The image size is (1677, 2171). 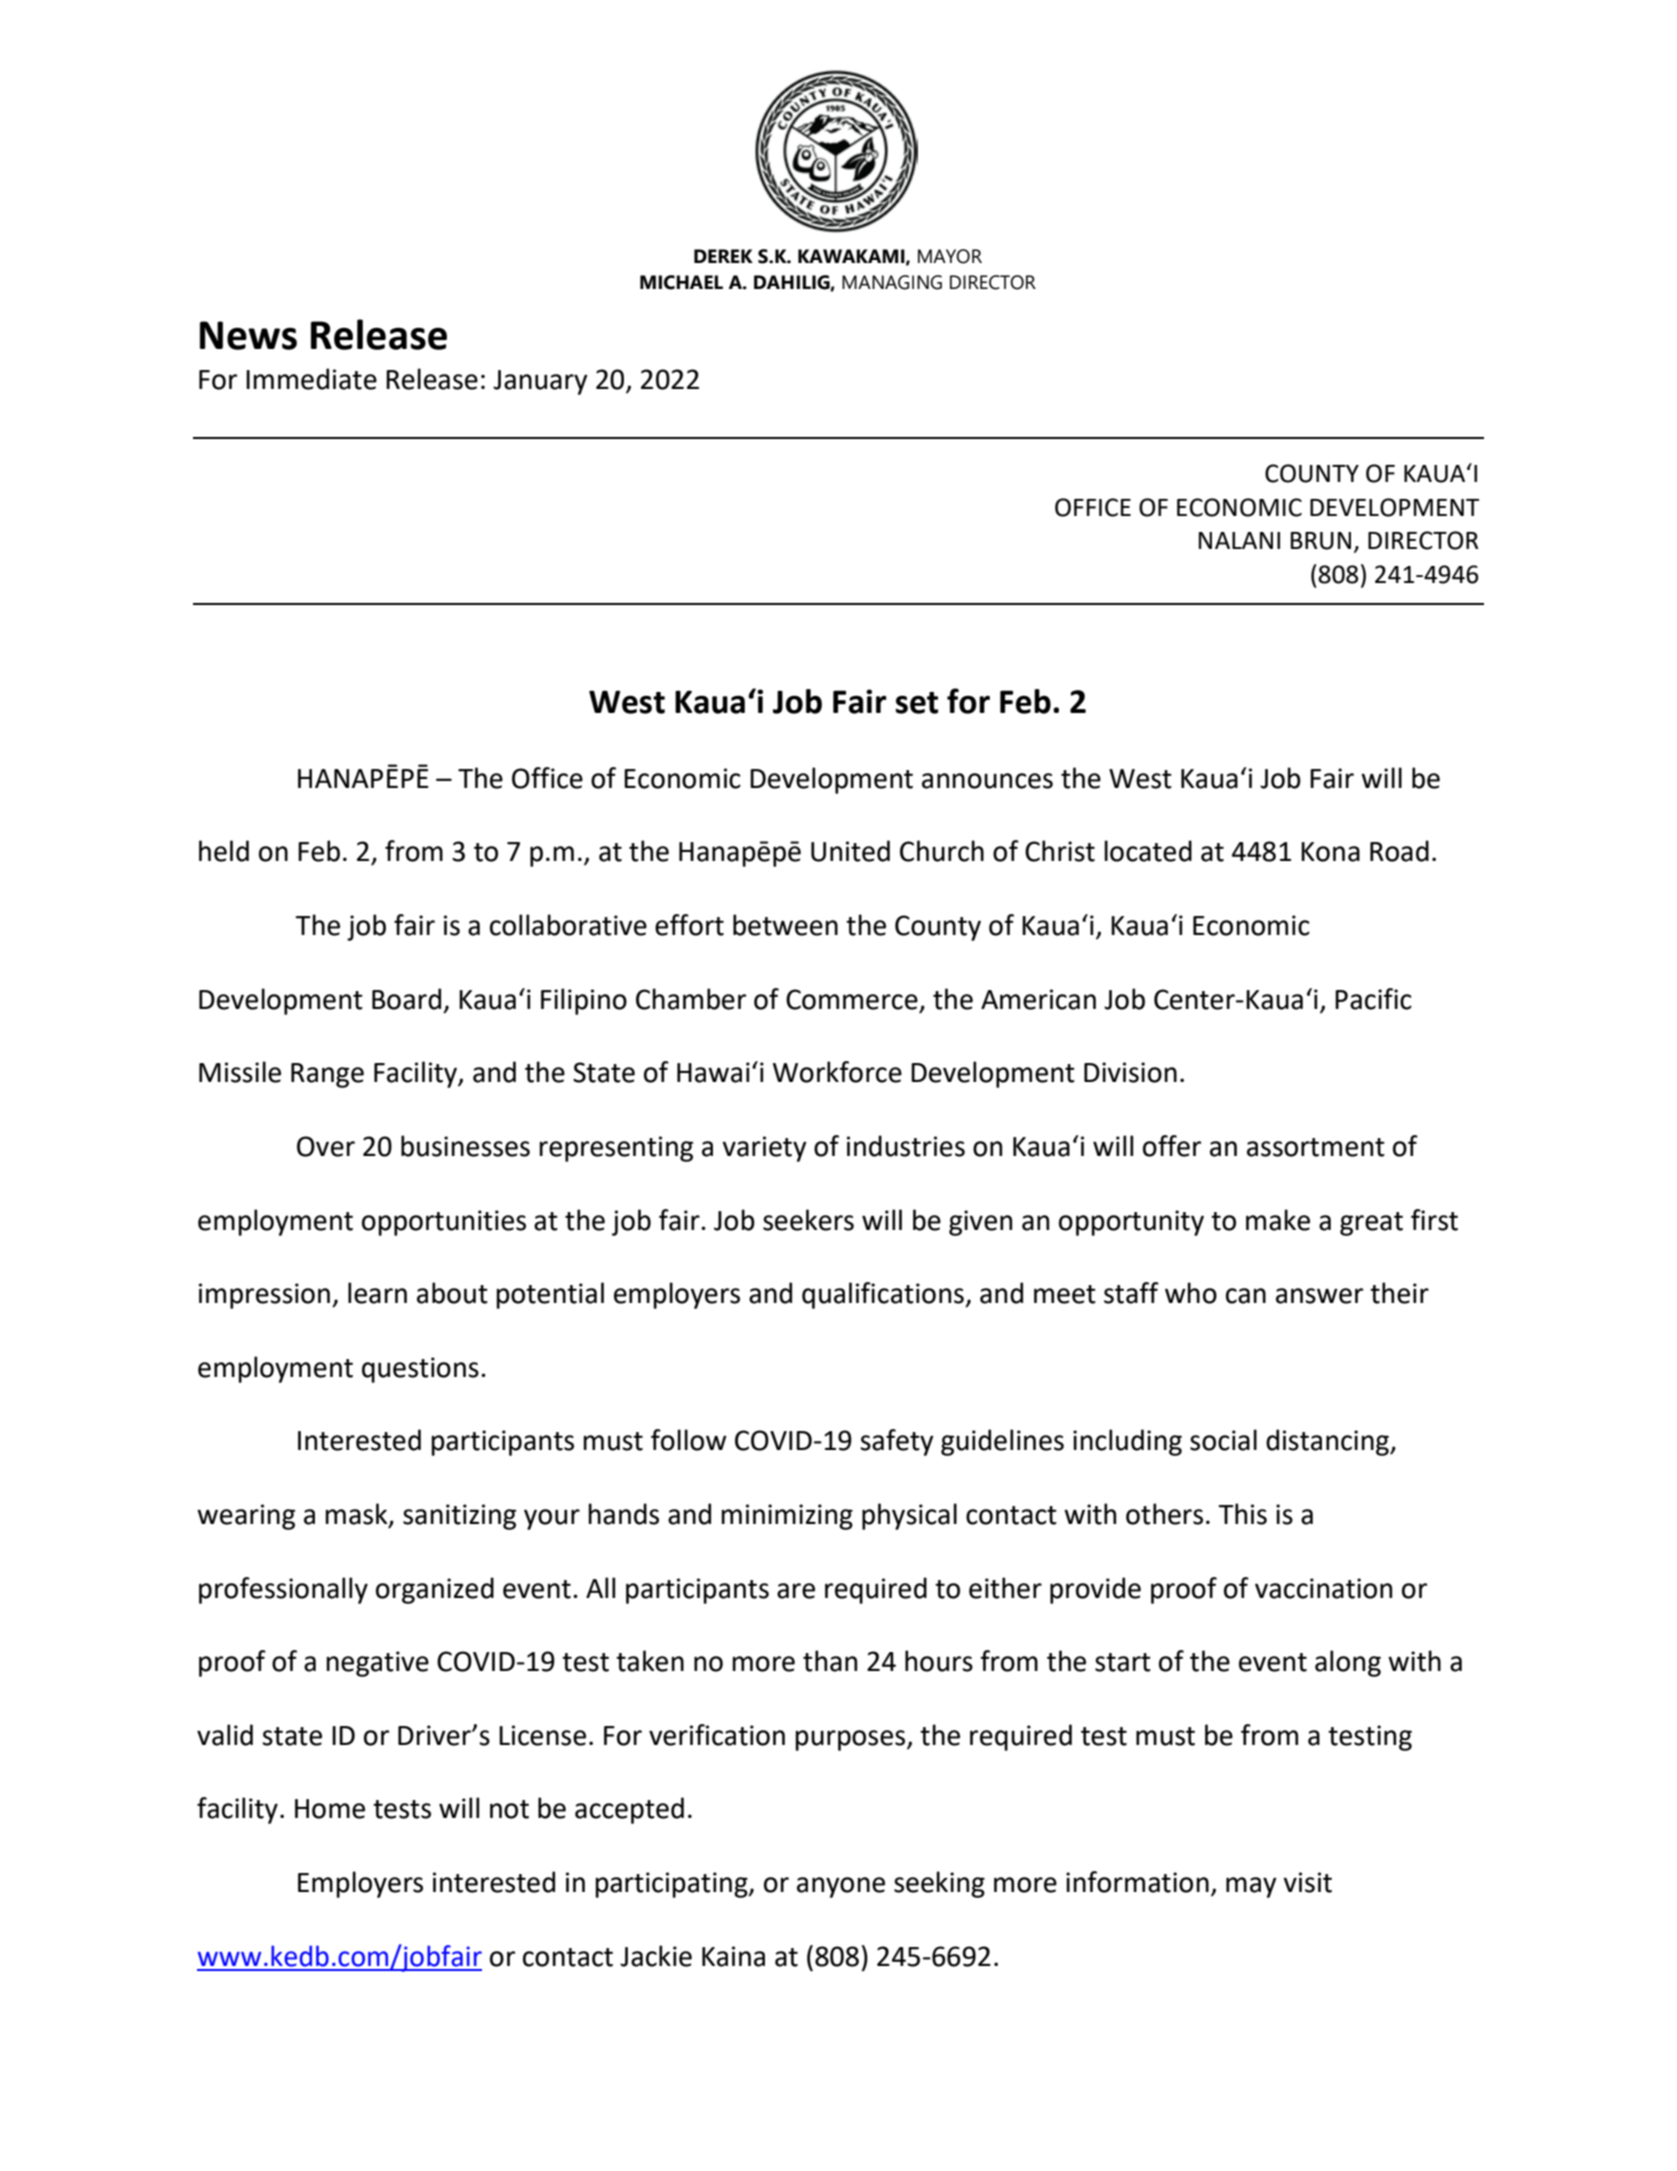 I want to click on held, so click(x=224, y=851).
